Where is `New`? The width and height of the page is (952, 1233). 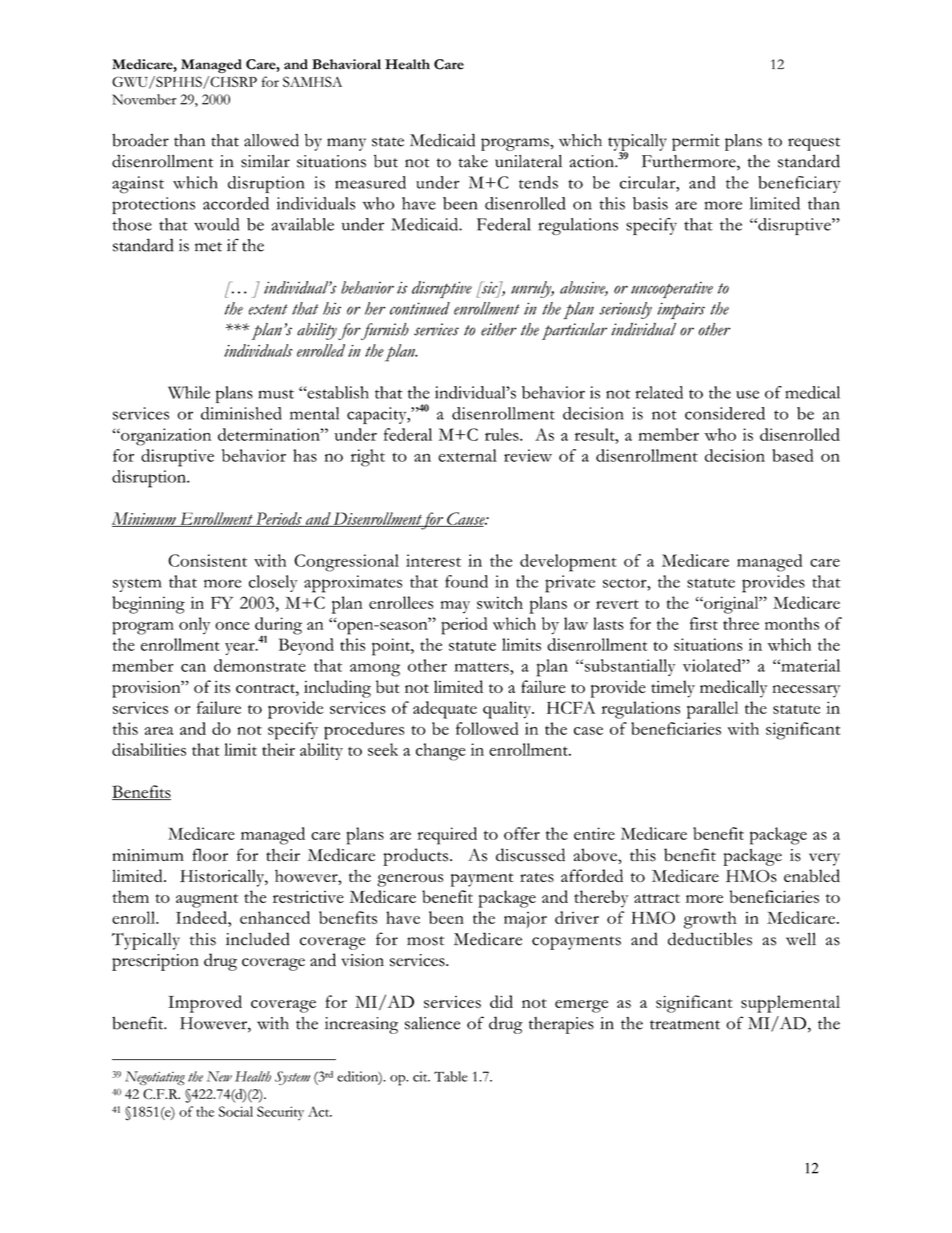
New is located at coordinates (219, 1076).
